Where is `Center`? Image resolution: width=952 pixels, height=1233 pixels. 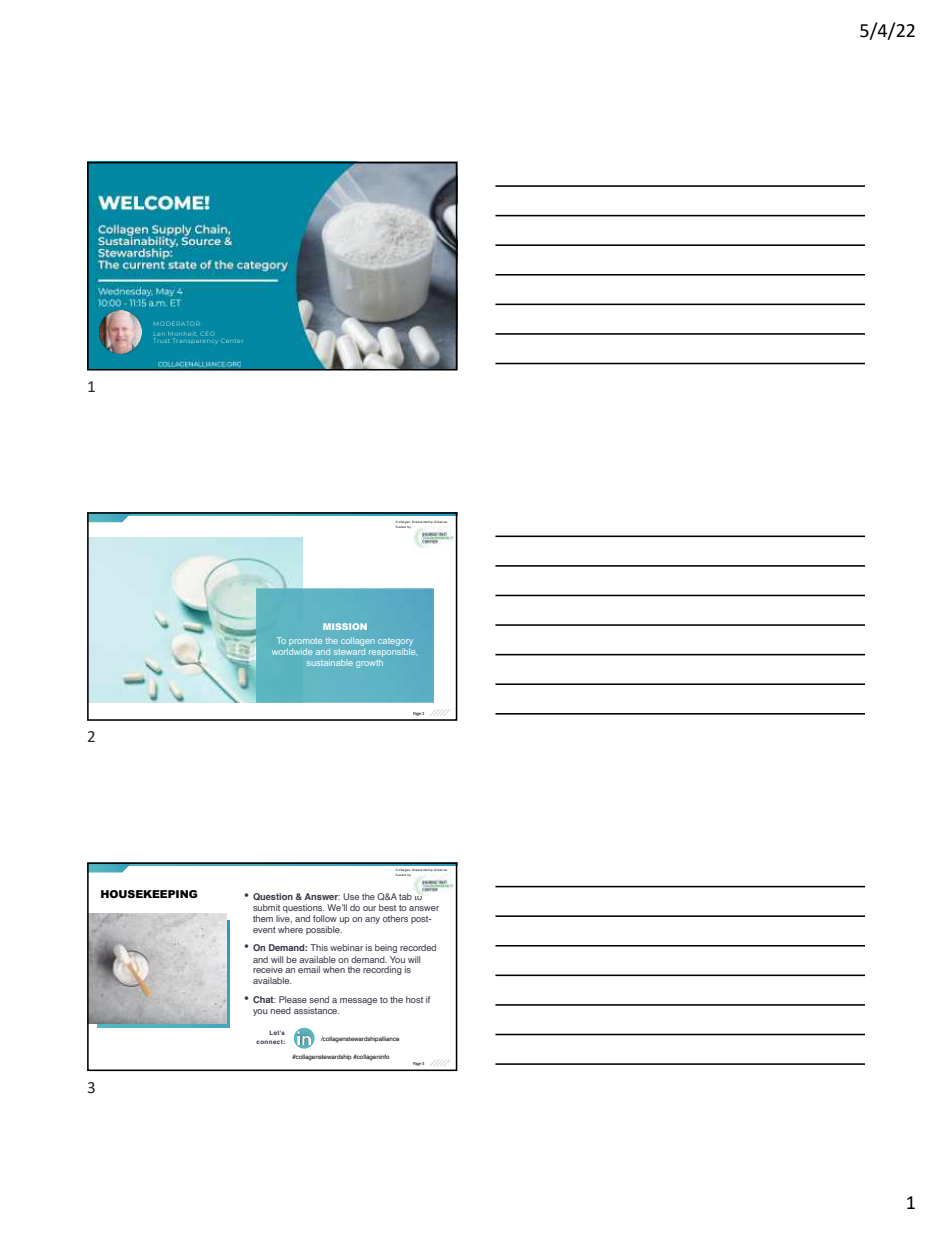
Center is located at coordinates (232, 341).
